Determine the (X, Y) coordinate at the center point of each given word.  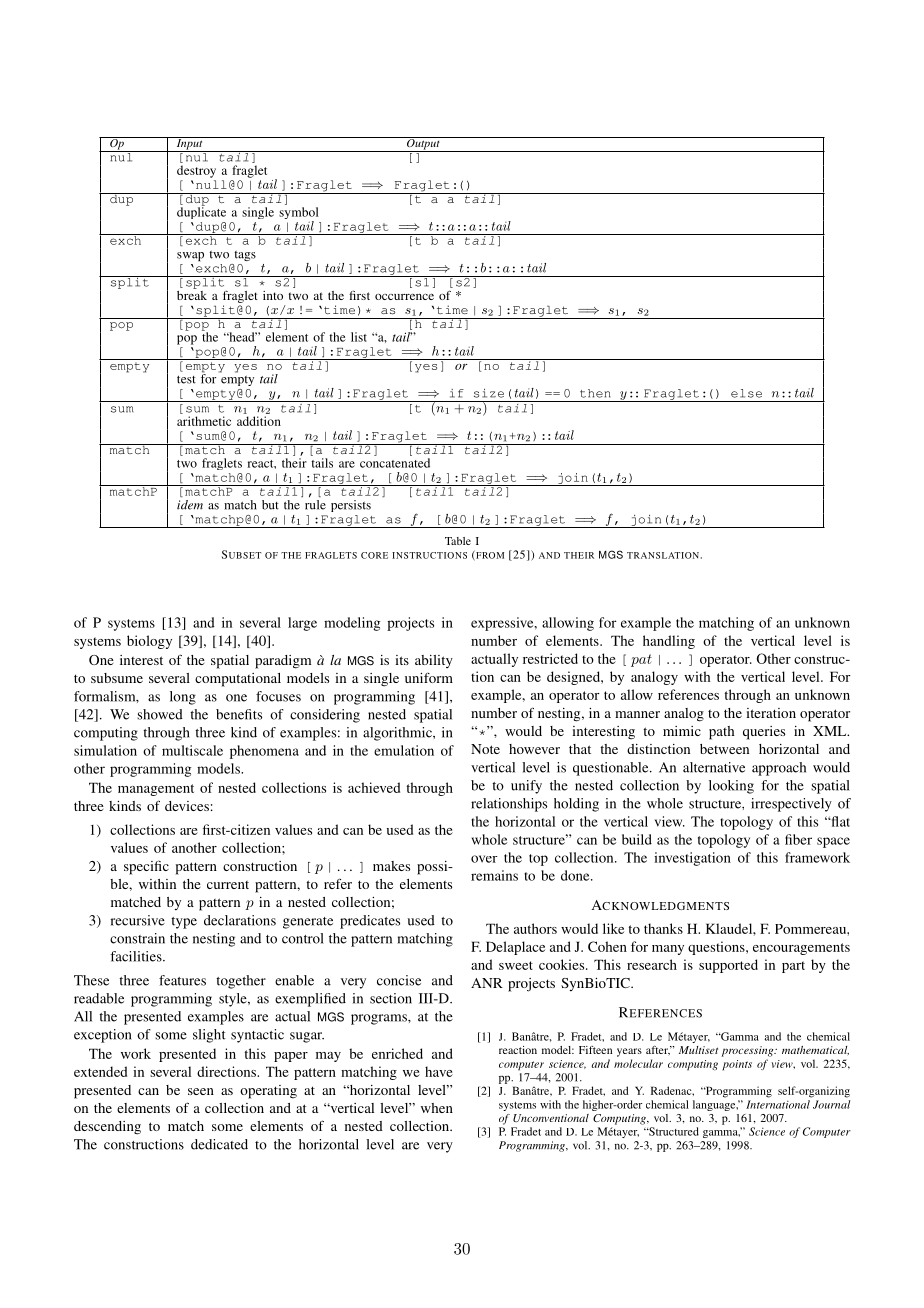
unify (526, 787)
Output (423, 144)
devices (187, 806)
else (746, 393)
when (437, 1108)
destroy (196, 171)
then (595, 393)
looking (731, 787)
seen (201, 1091)
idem (190, 505)
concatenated (395, 463)
